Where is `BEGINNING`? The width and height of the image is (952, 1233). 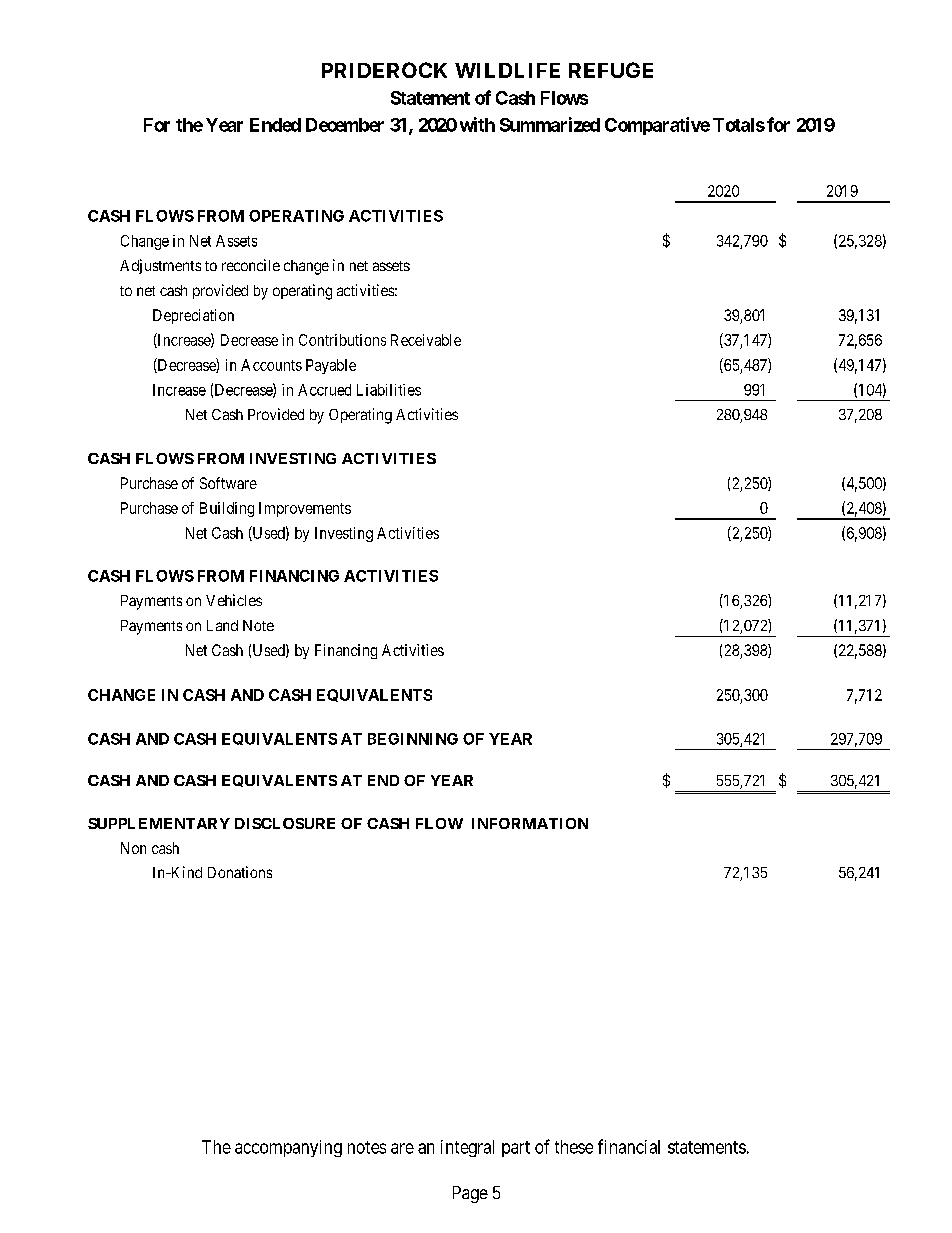
BEGINNING is located at coordinates (413, 739).
